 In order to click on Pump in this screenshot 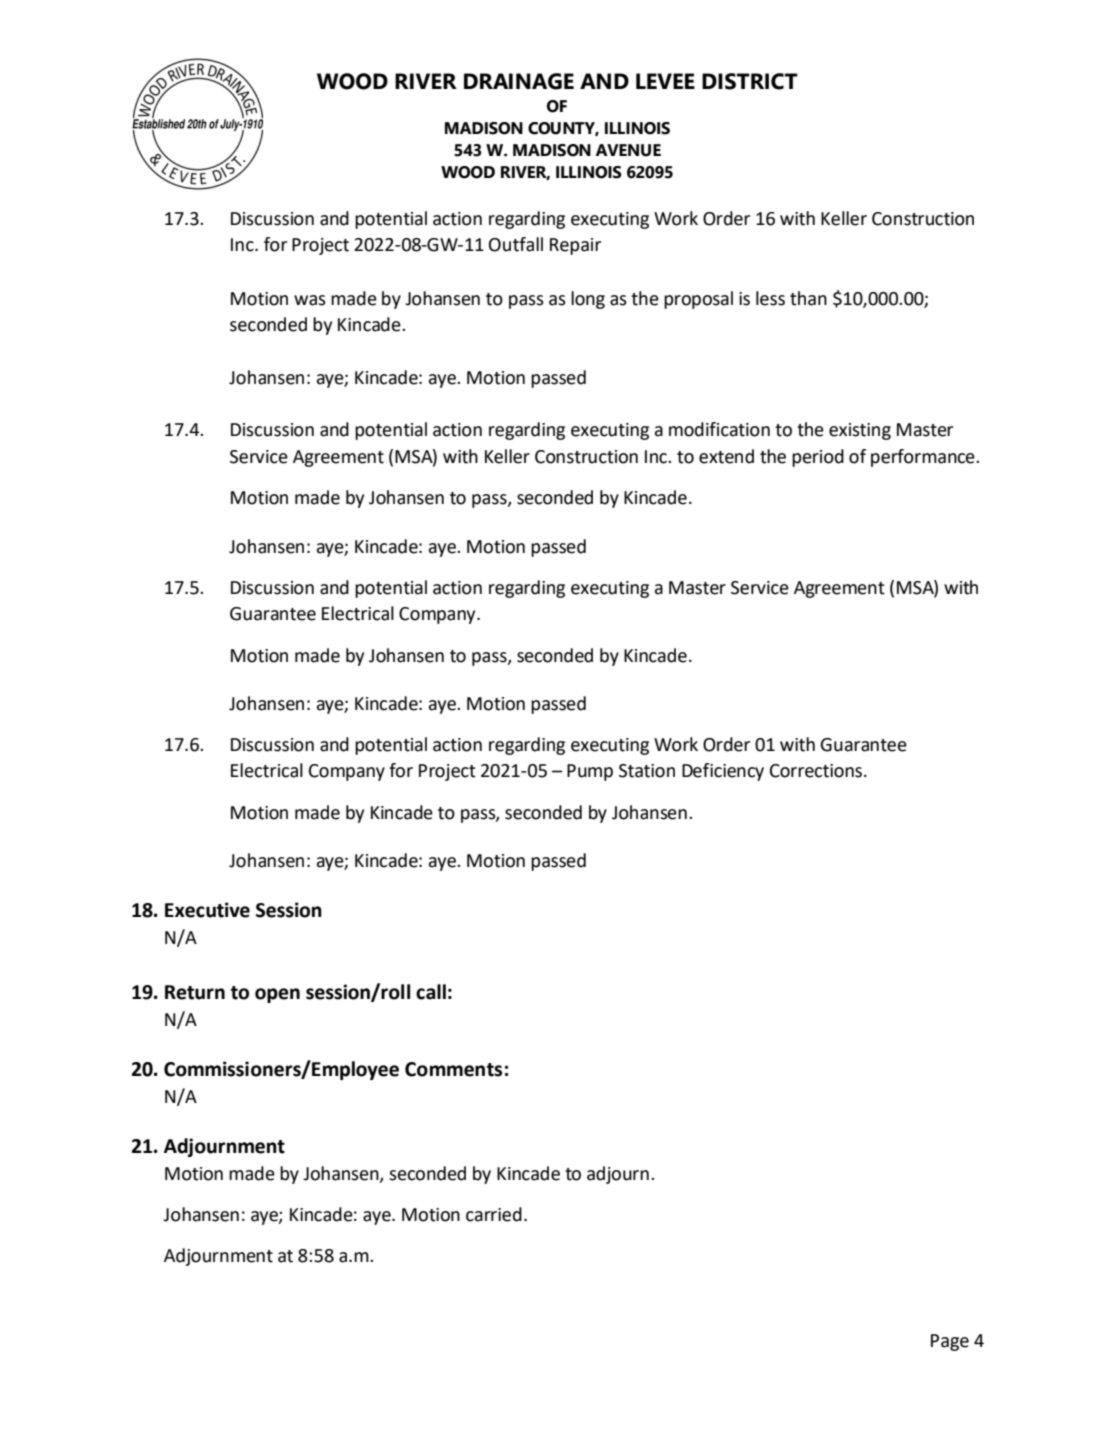, I will do `click(590, 772)`.
